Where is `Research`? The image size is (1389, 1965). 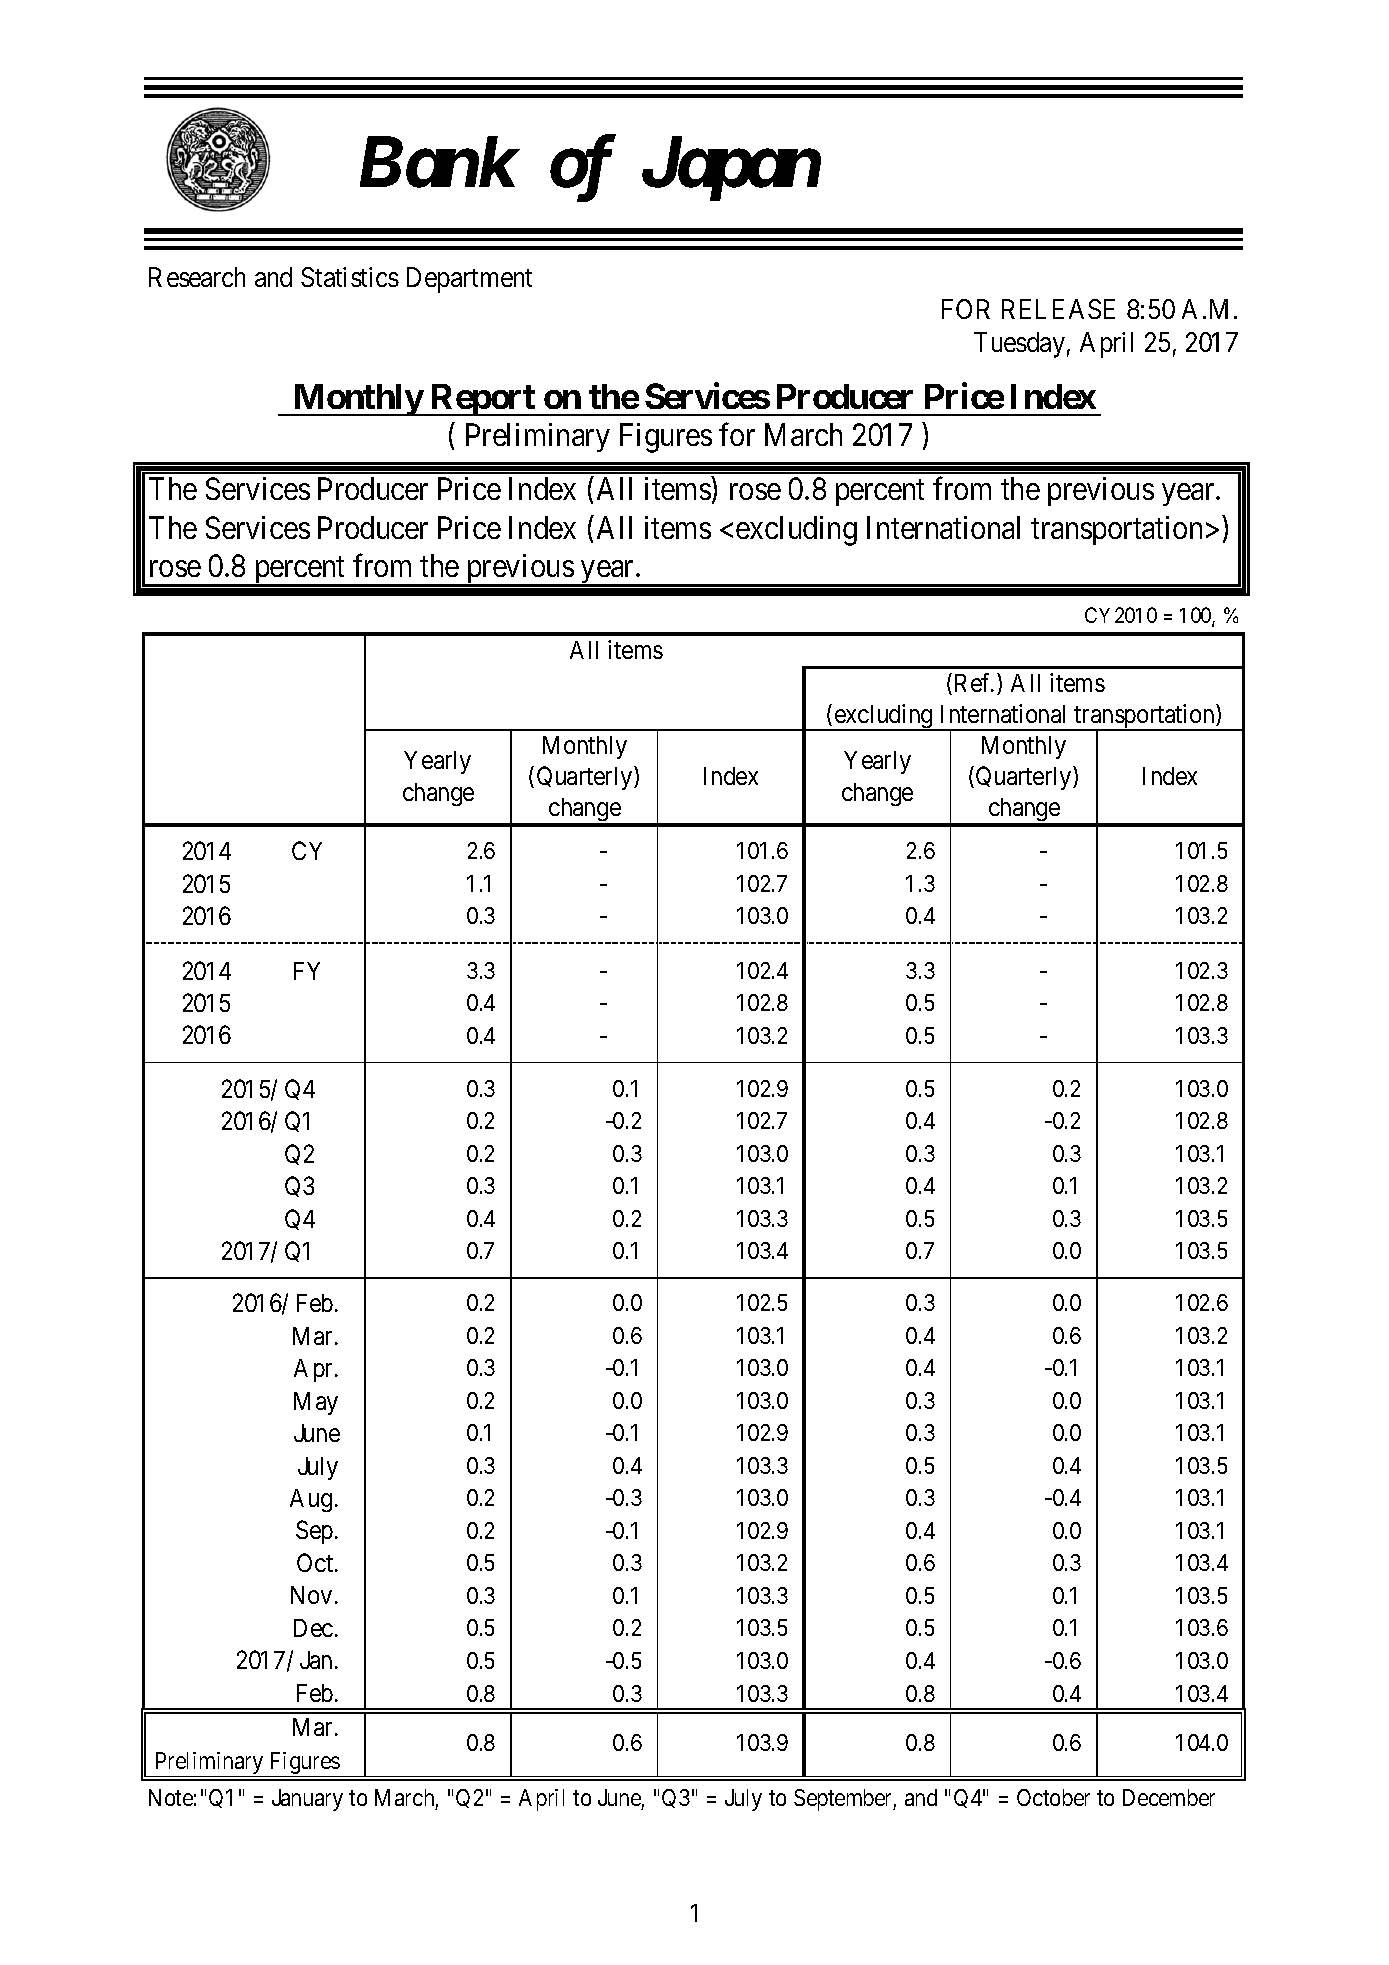
Research is located at coordinates (197, 277).
